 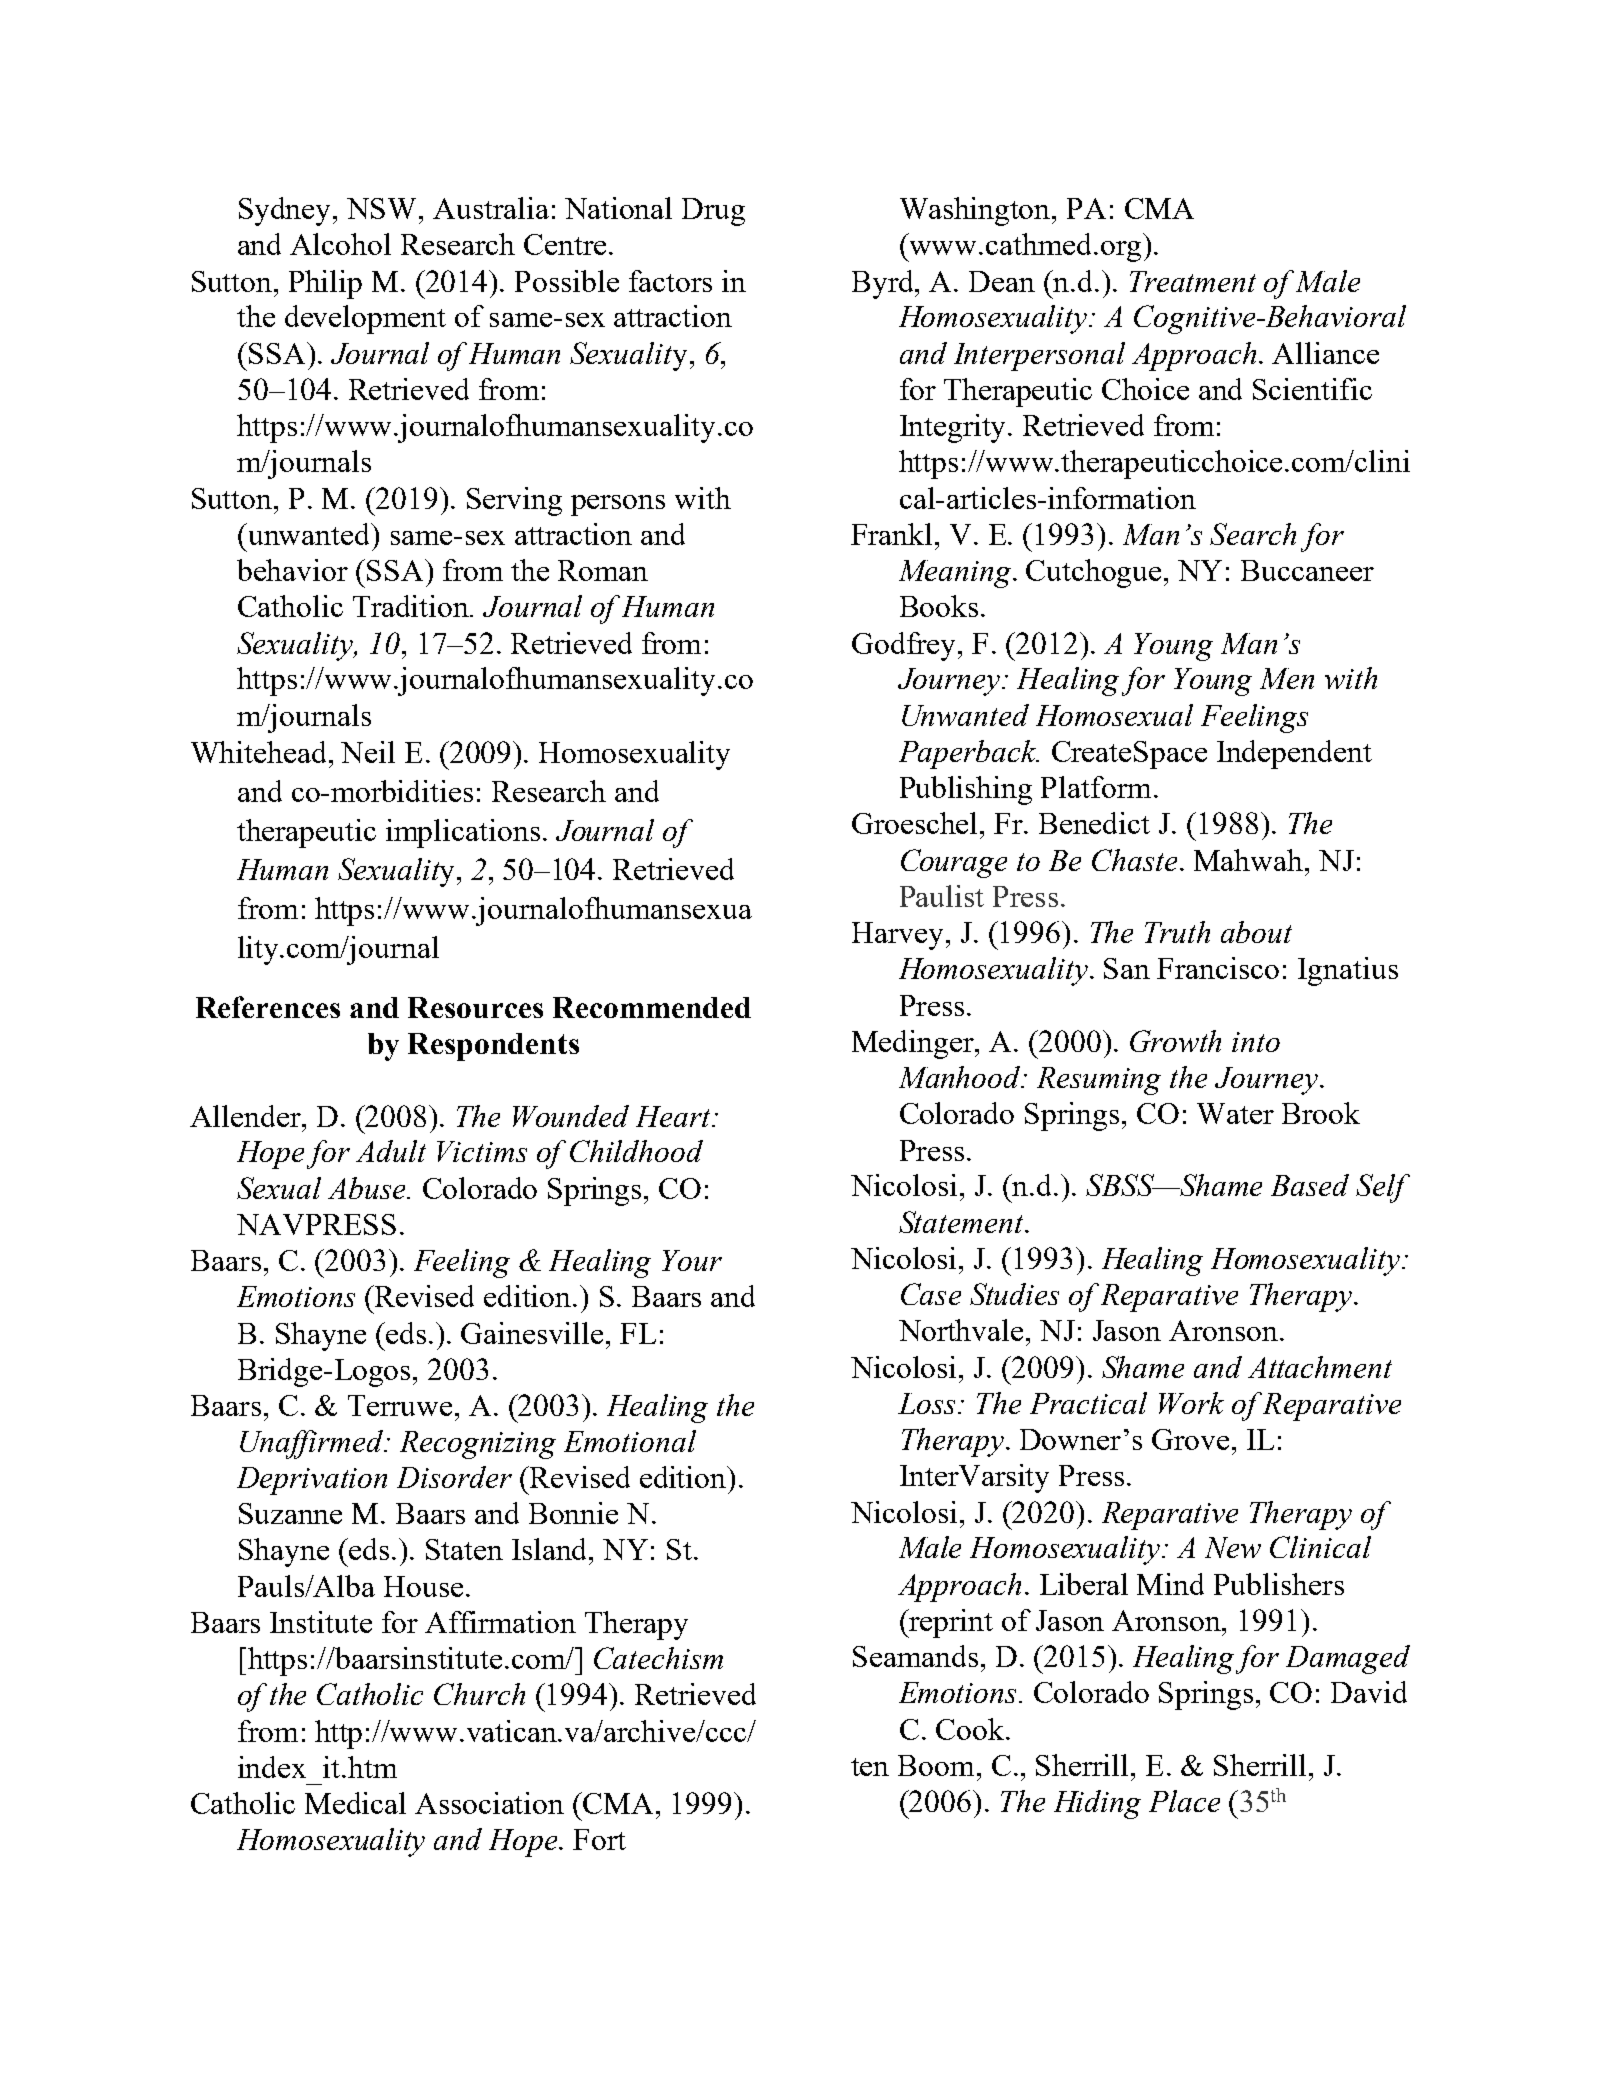 I want to click on into, so click(x=1256, y=1042).
